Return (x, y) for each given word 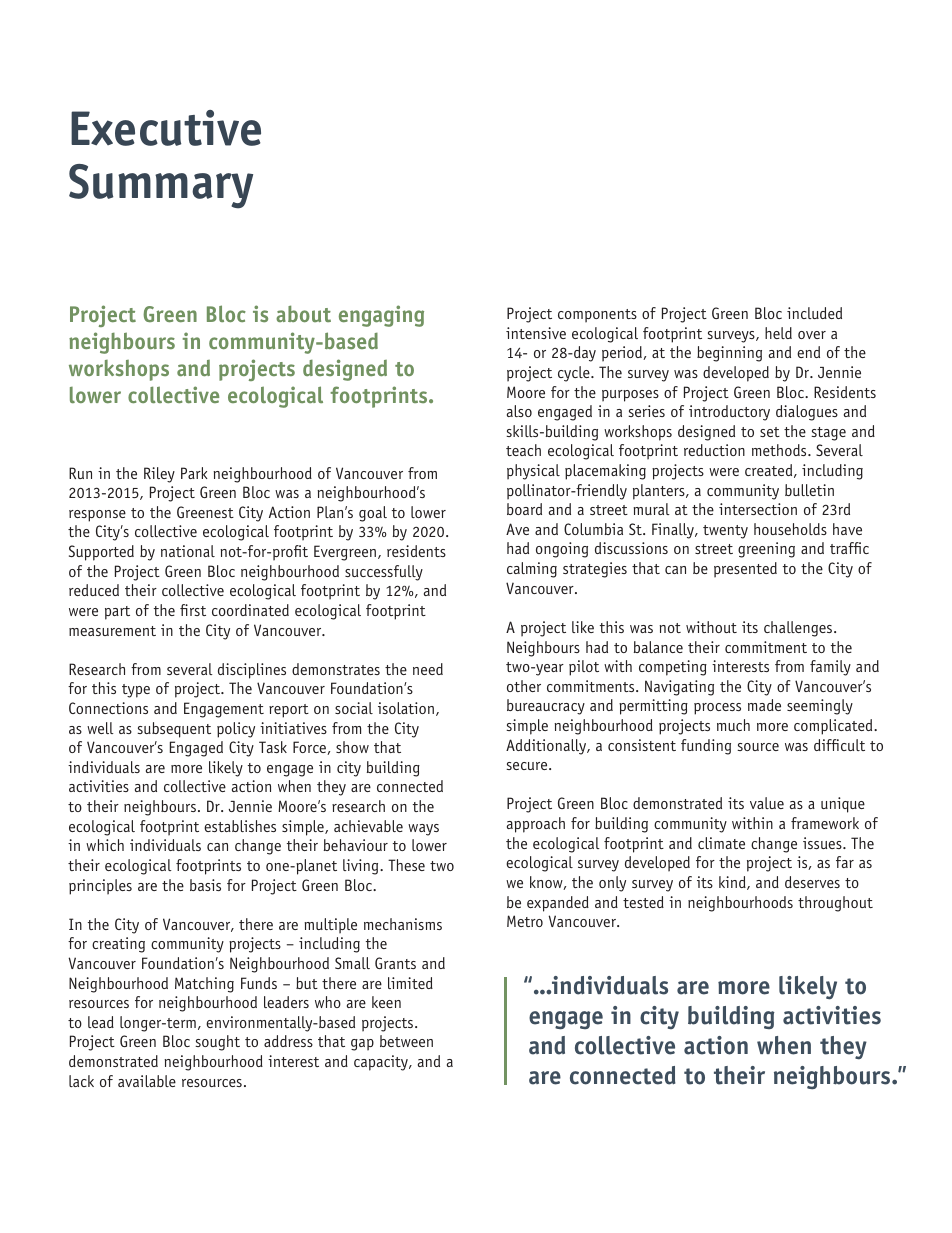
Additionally (547, 747)
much (733, 725)
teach (523, 450)
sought (217, 1043)
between (406, 1041)
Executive (166, 128)
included (814, 313)
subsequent (174, 730)
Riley (159, 475)
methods (780, 450)
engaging (381, 316)
